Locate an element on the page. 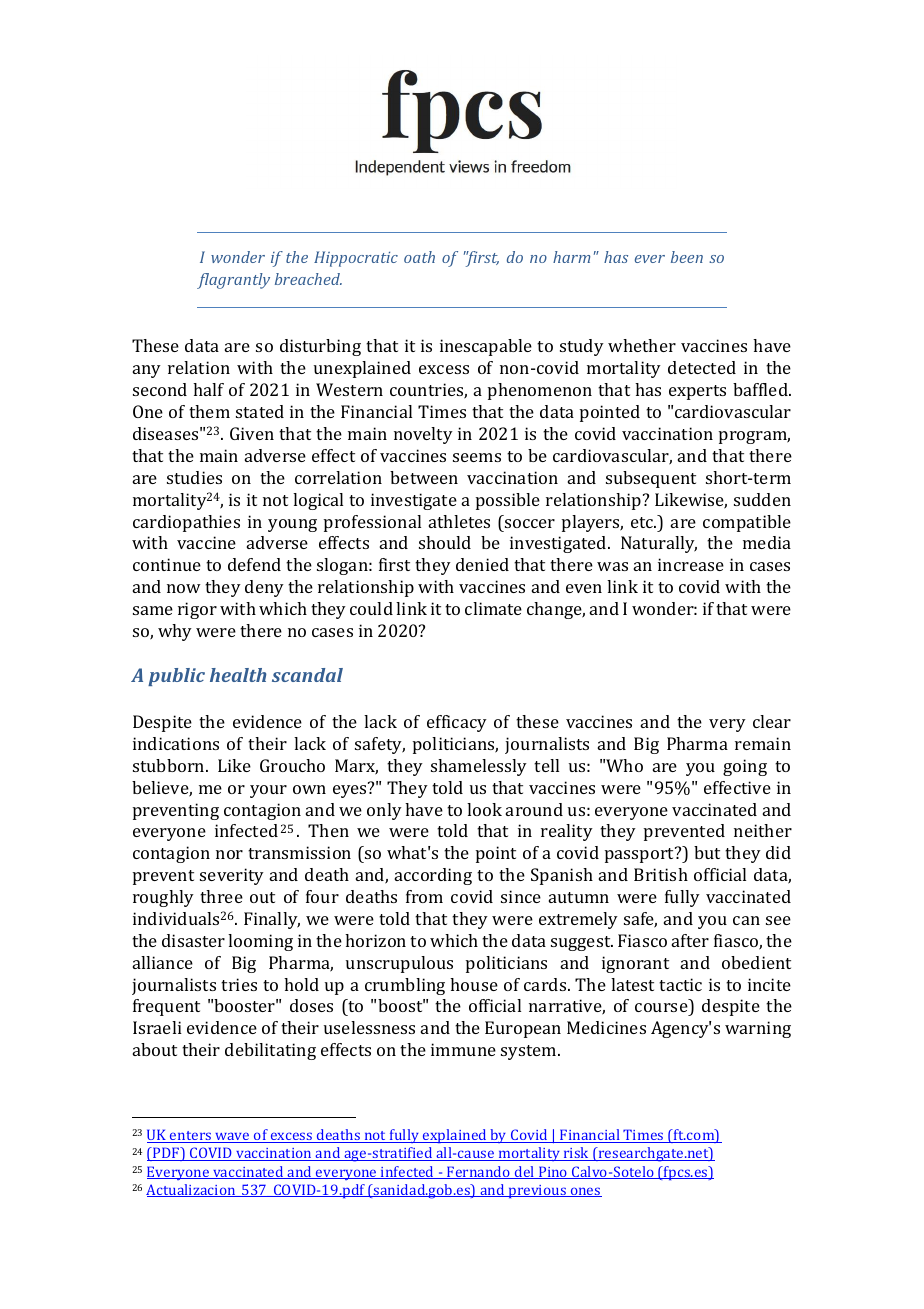 The height and width of the document is (1309, 924). indications is located at coordinates (176, 743).
